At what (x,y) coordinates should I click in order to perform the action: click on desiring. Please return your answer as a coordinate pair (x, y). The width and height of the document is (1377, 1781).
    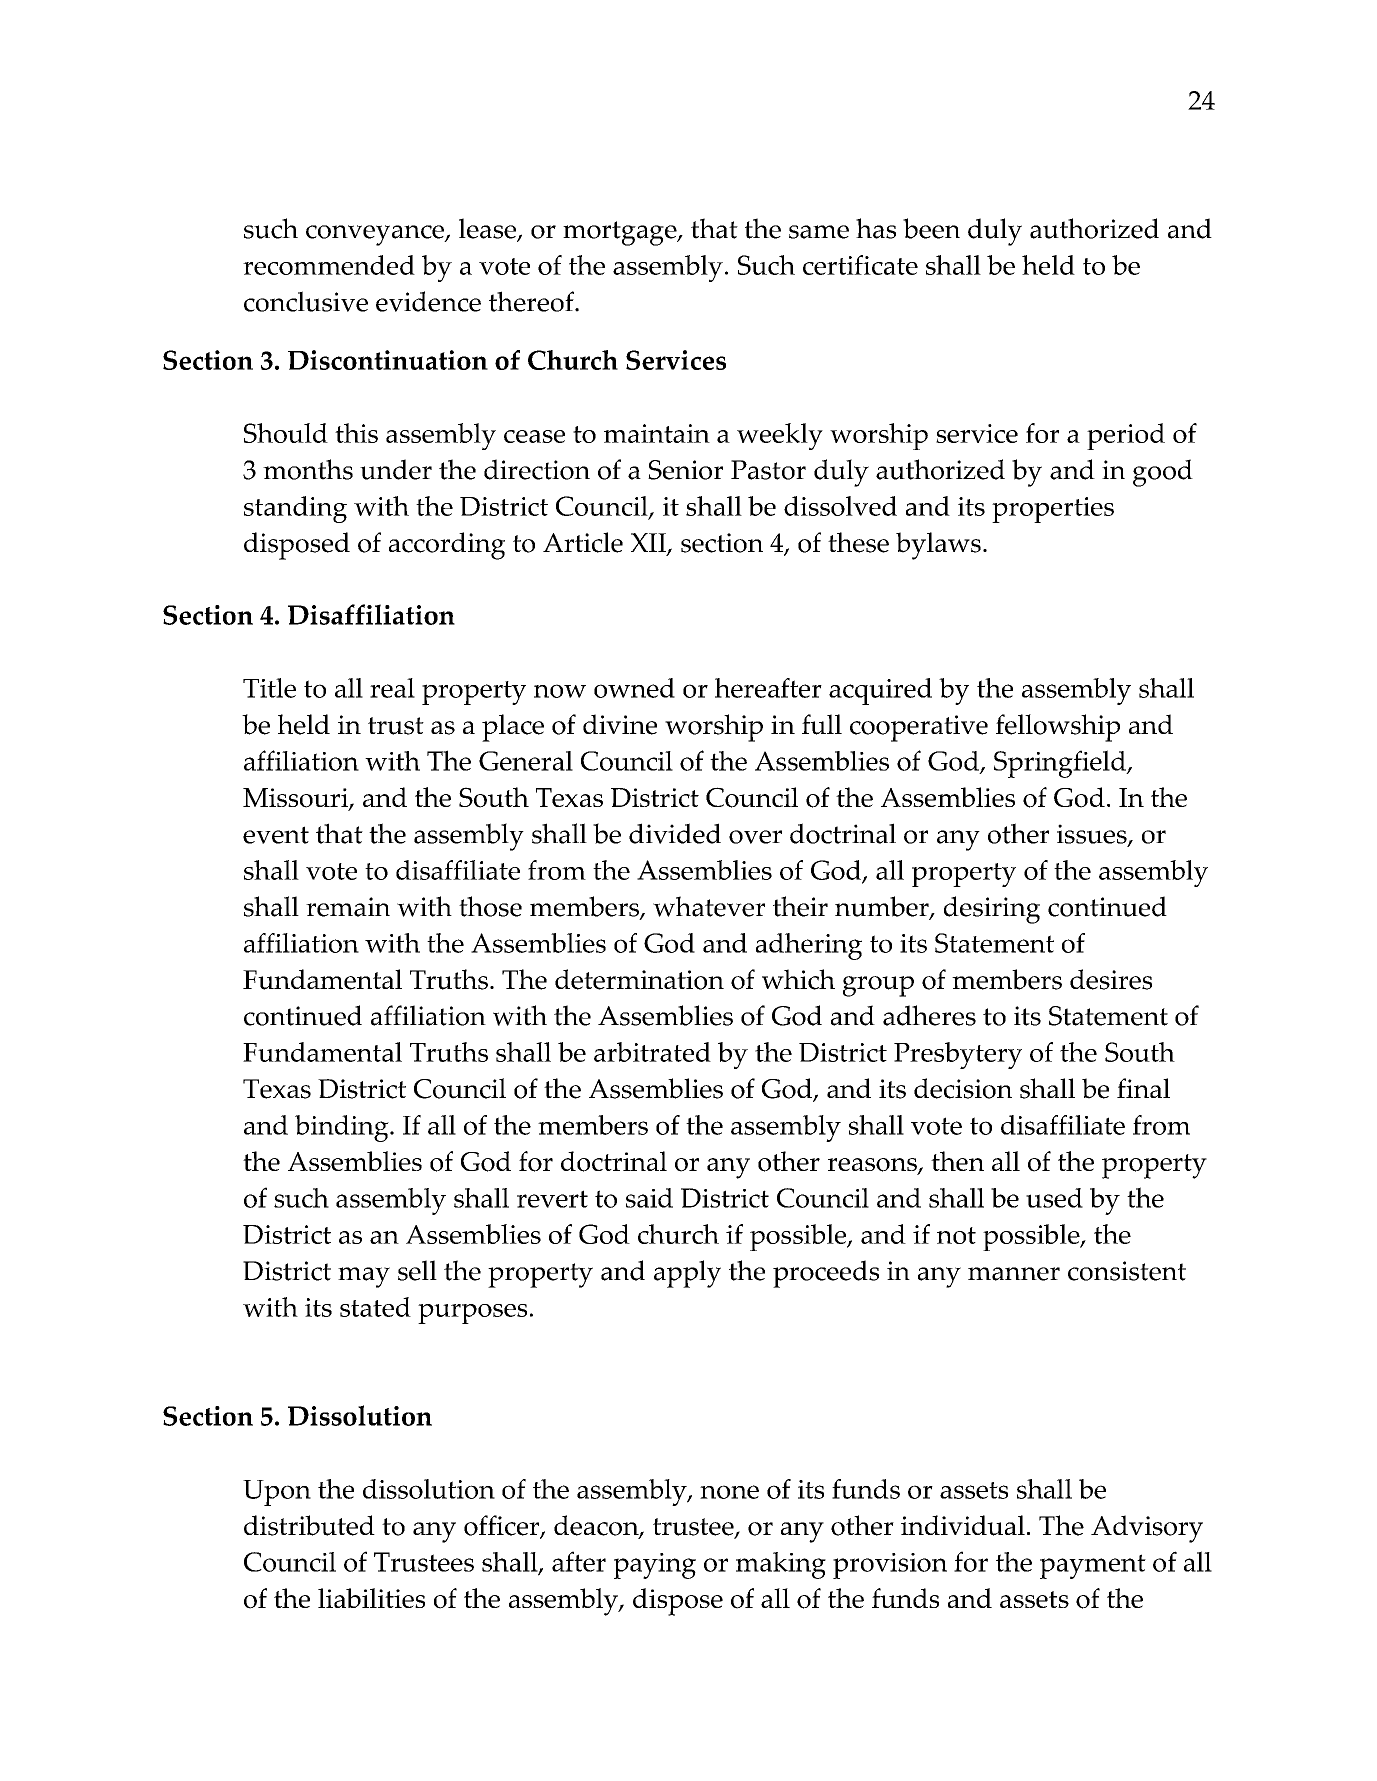
    Looking at the image, I should click on (992, 910).
